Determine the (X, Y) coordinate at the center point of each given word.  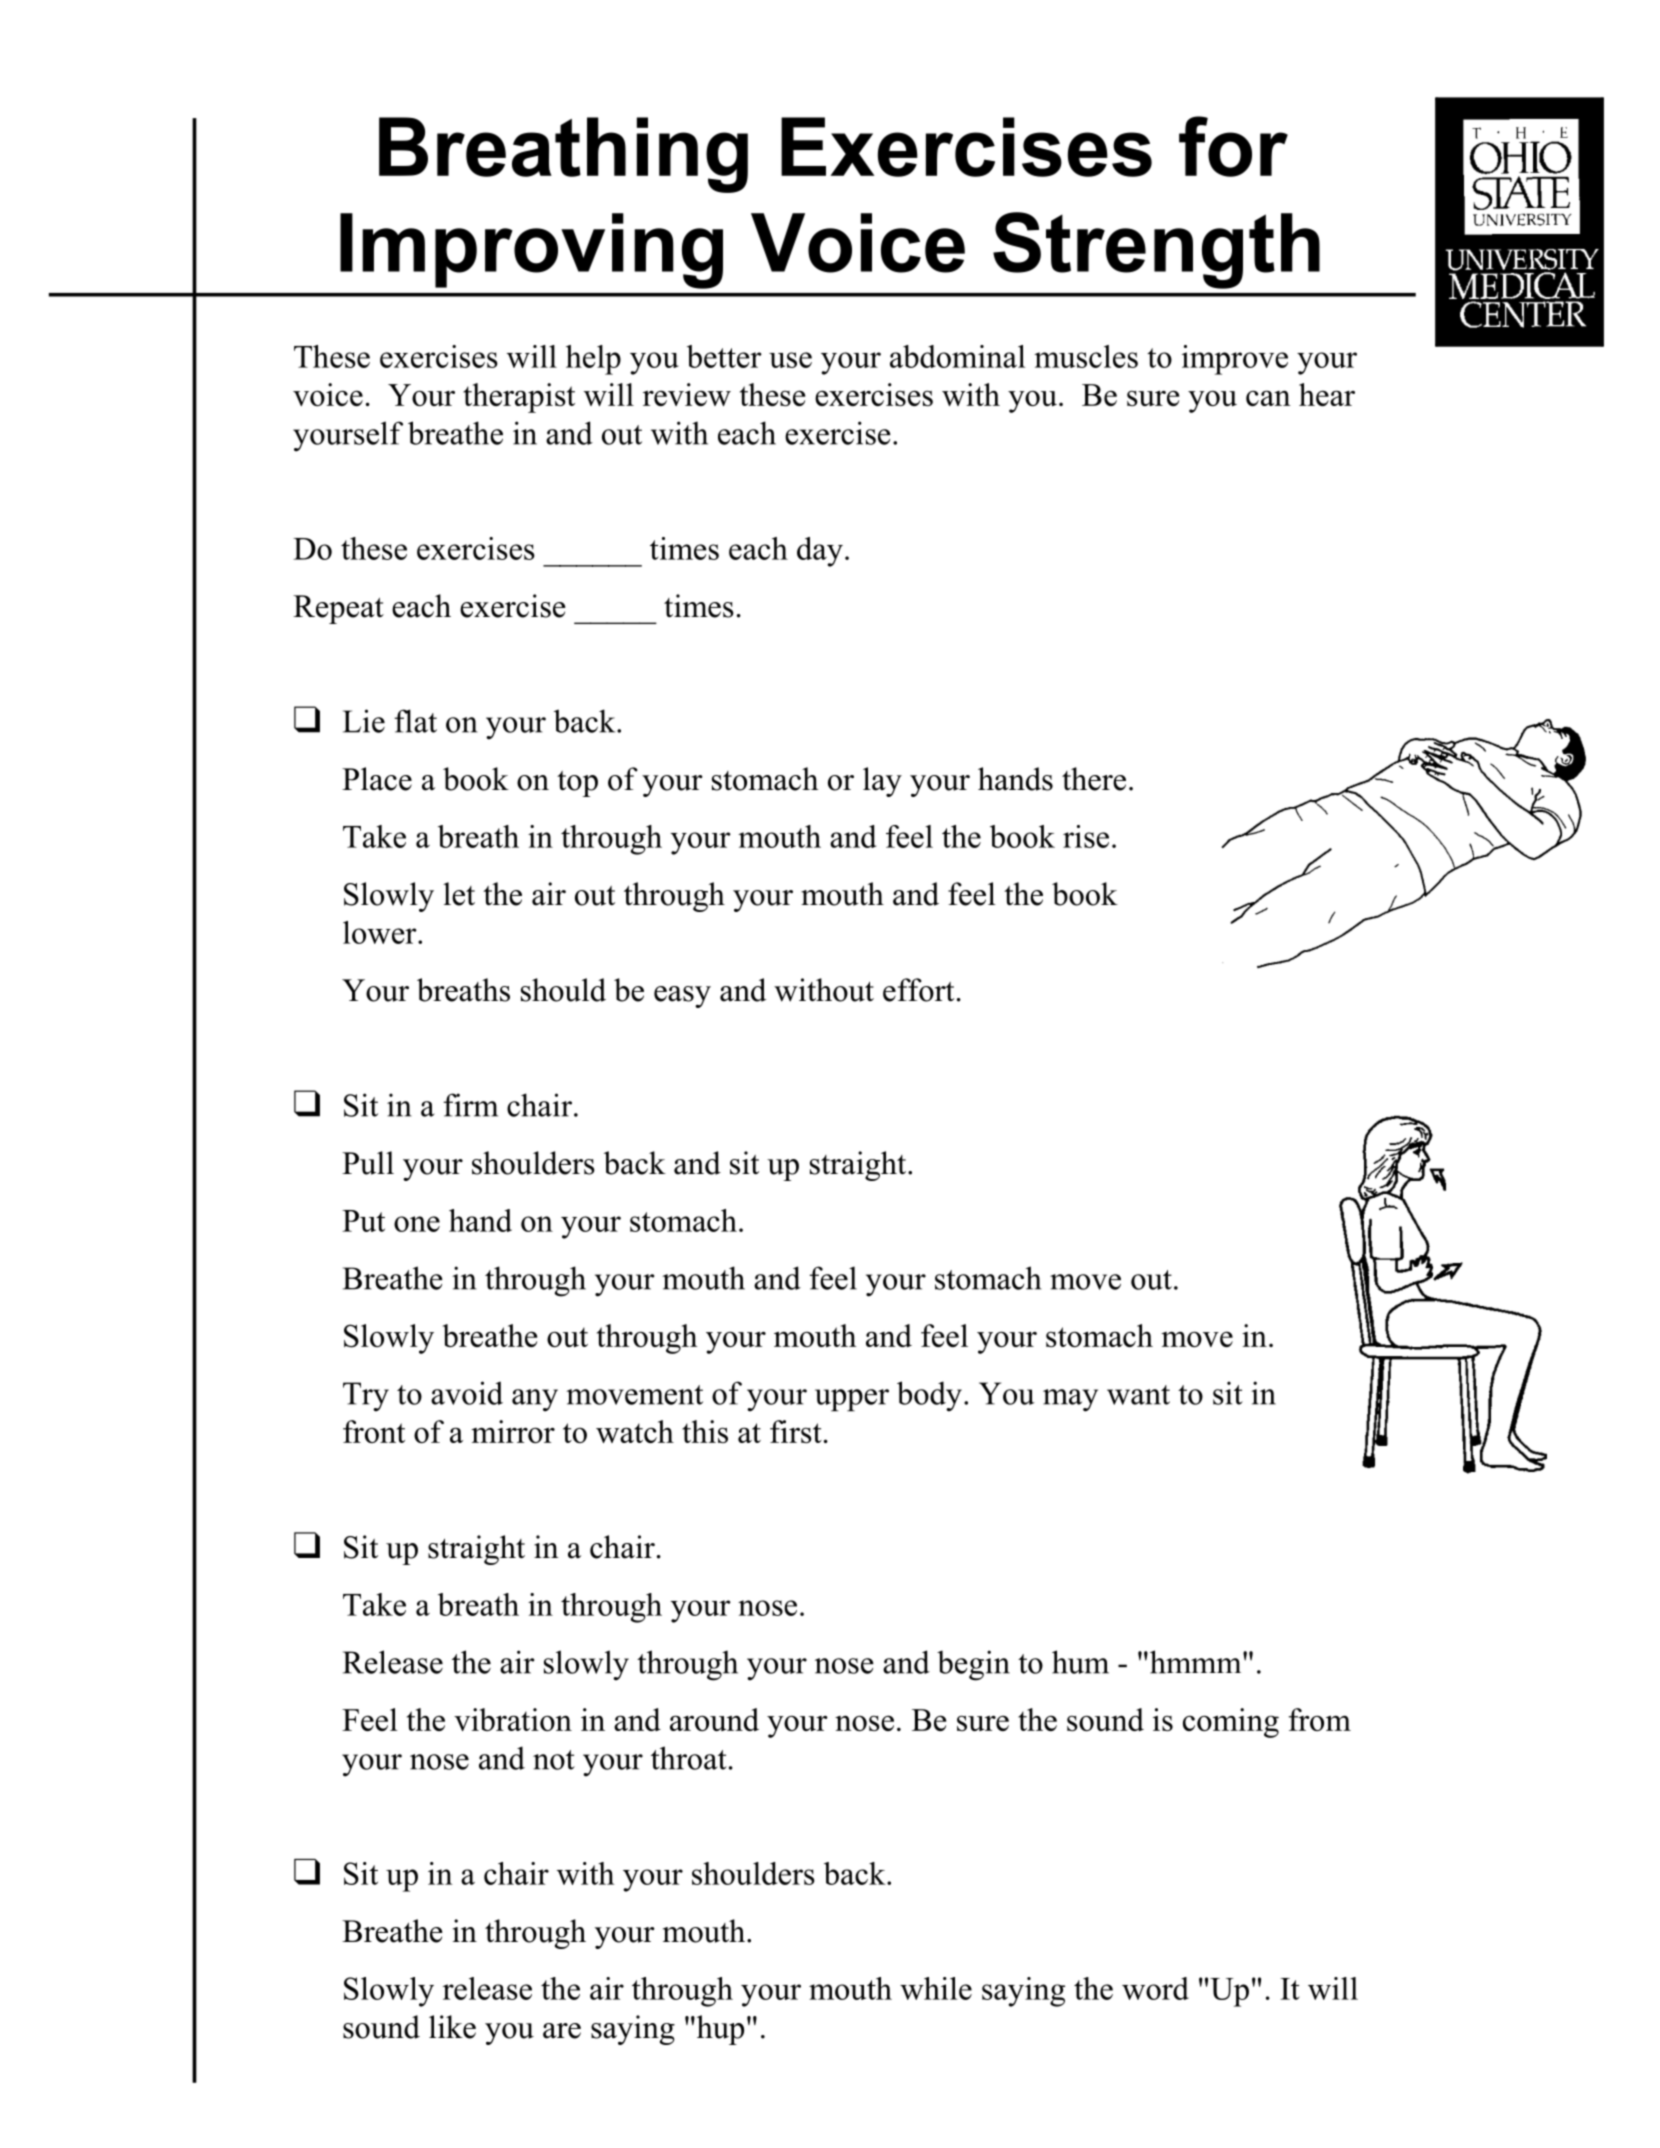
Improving (531, 251)
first (796, 1431)
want (1138, 1395)
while (936, 1988)
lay (882, 782)
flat (415, 721)
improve (1235, 360)
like (452, 2027)
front (374, 1431)
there (1094, 779)
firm (470, 1105)
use (790, 360)
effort (918, 990)
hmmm (1195, 1662)
